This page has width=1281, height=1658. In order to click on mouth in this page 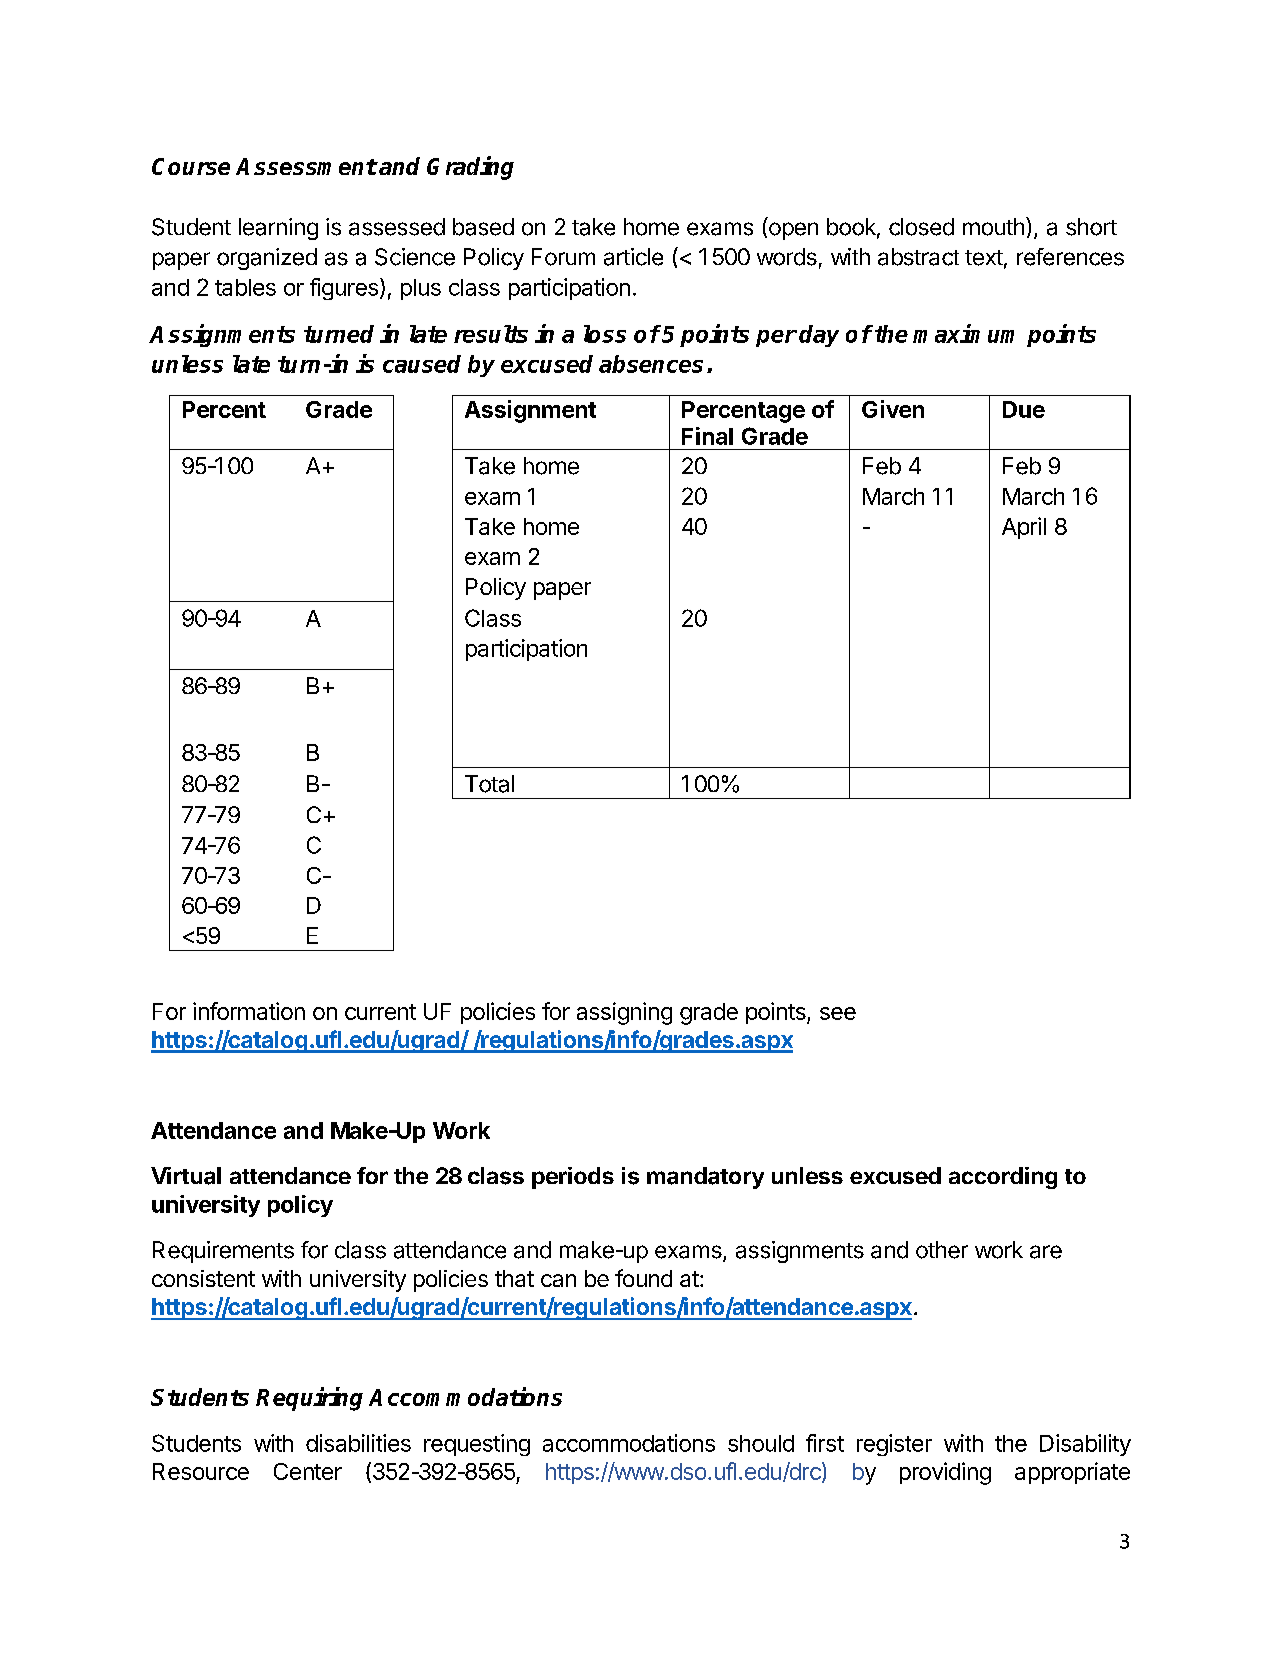, I will do `click(993, 227)`.
